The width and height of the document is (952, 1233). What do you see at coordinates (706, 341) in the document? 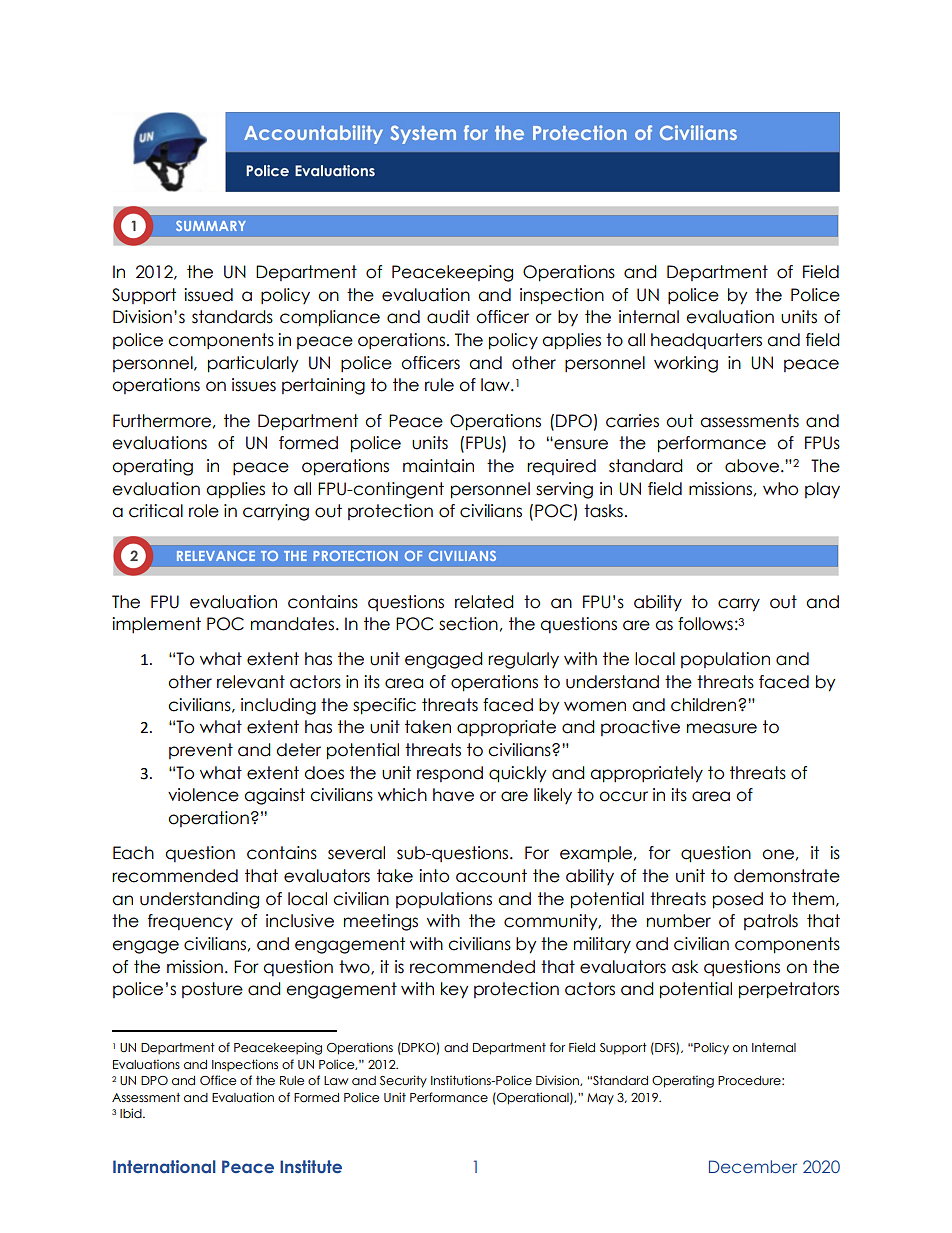
I see `headquarters` at bounding box center [706, 341].
